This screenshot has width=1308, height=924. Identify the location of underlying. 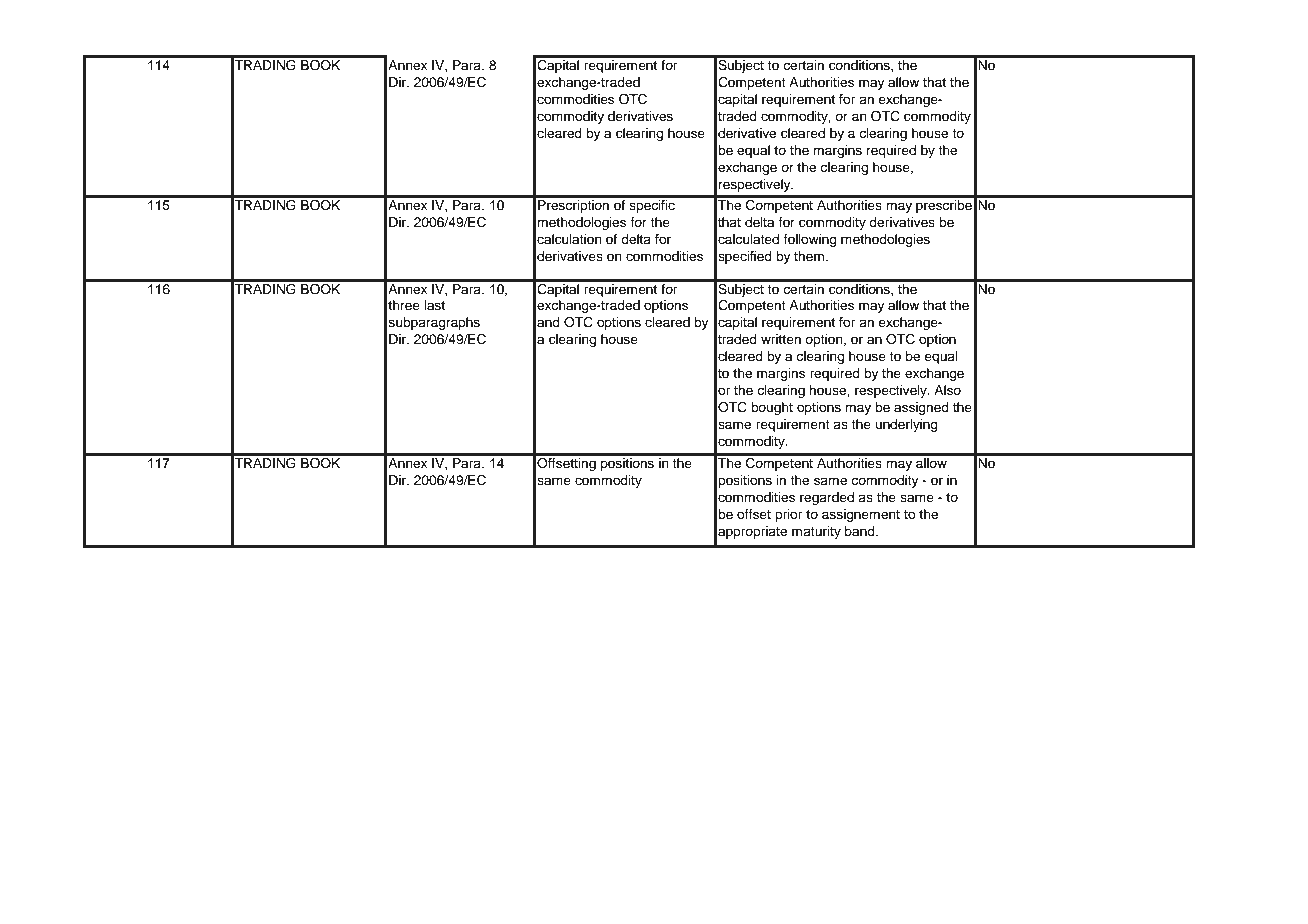
(907, 425).
